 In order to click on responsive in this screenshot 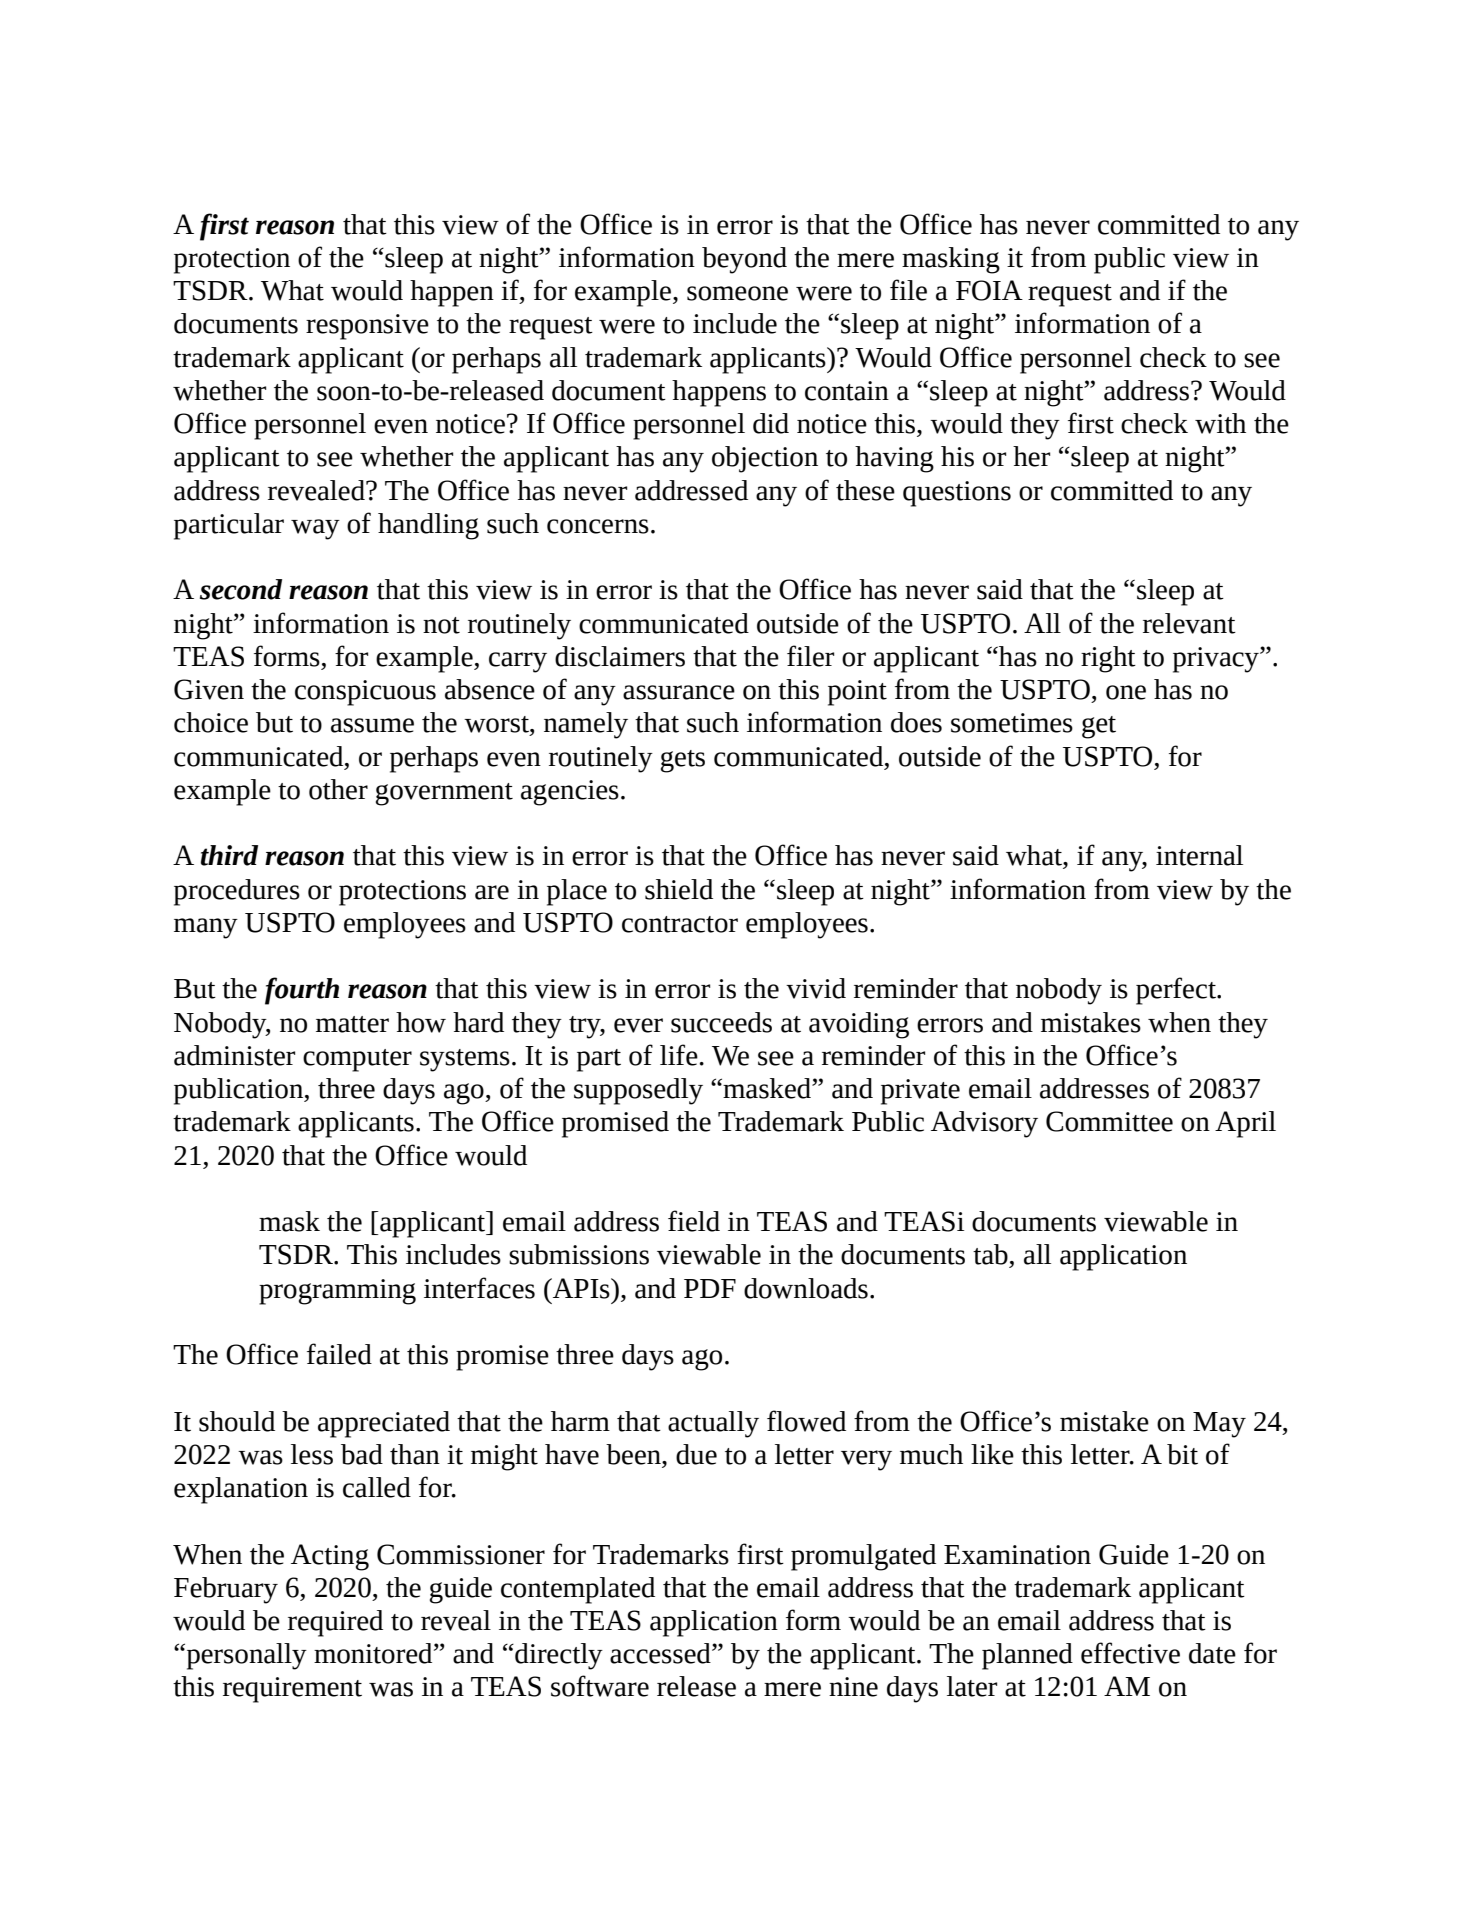, I will do `click(367, 327)`.
